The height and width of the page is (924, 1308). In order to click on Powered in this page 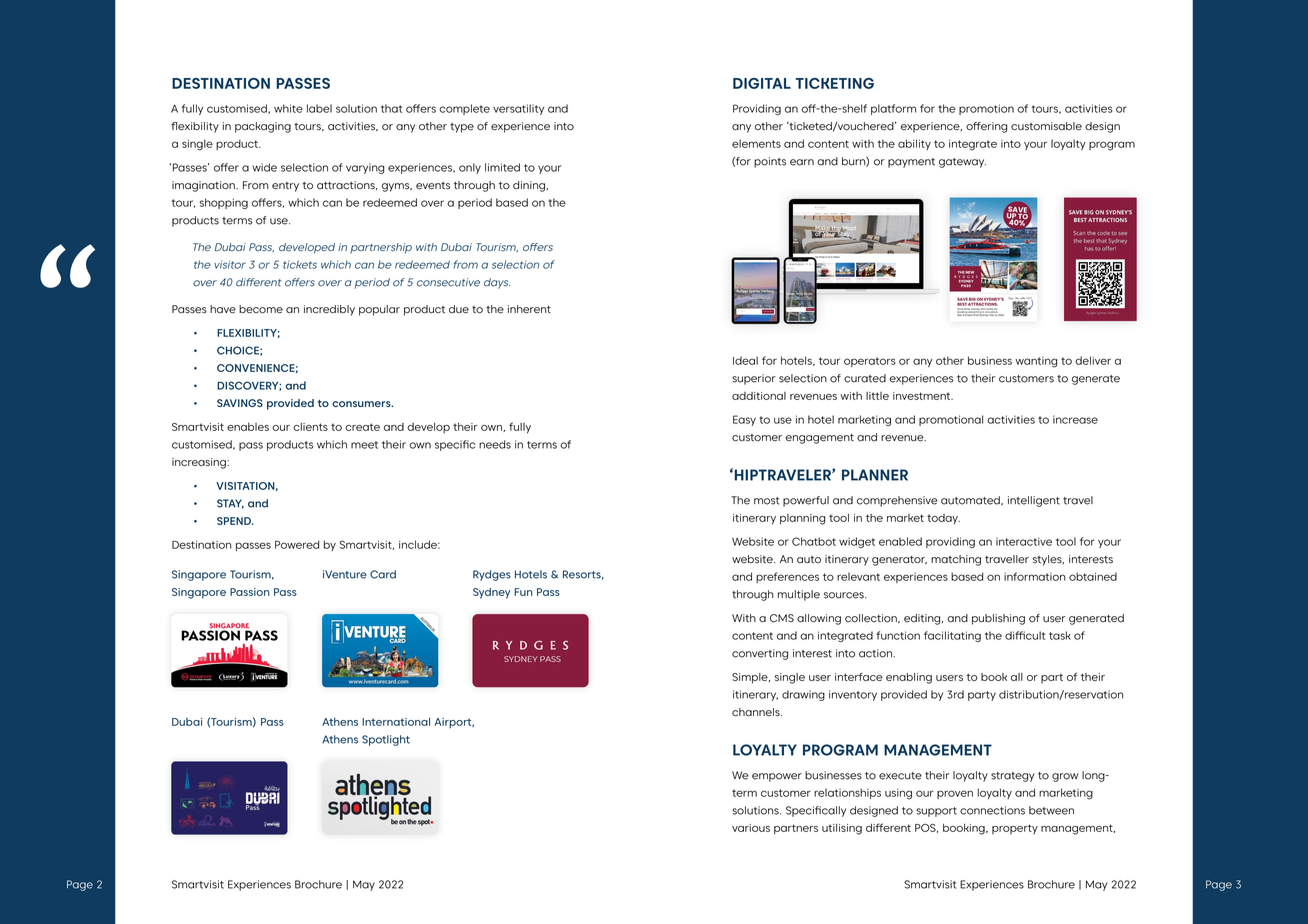, I will do `click(297, 544)`.
